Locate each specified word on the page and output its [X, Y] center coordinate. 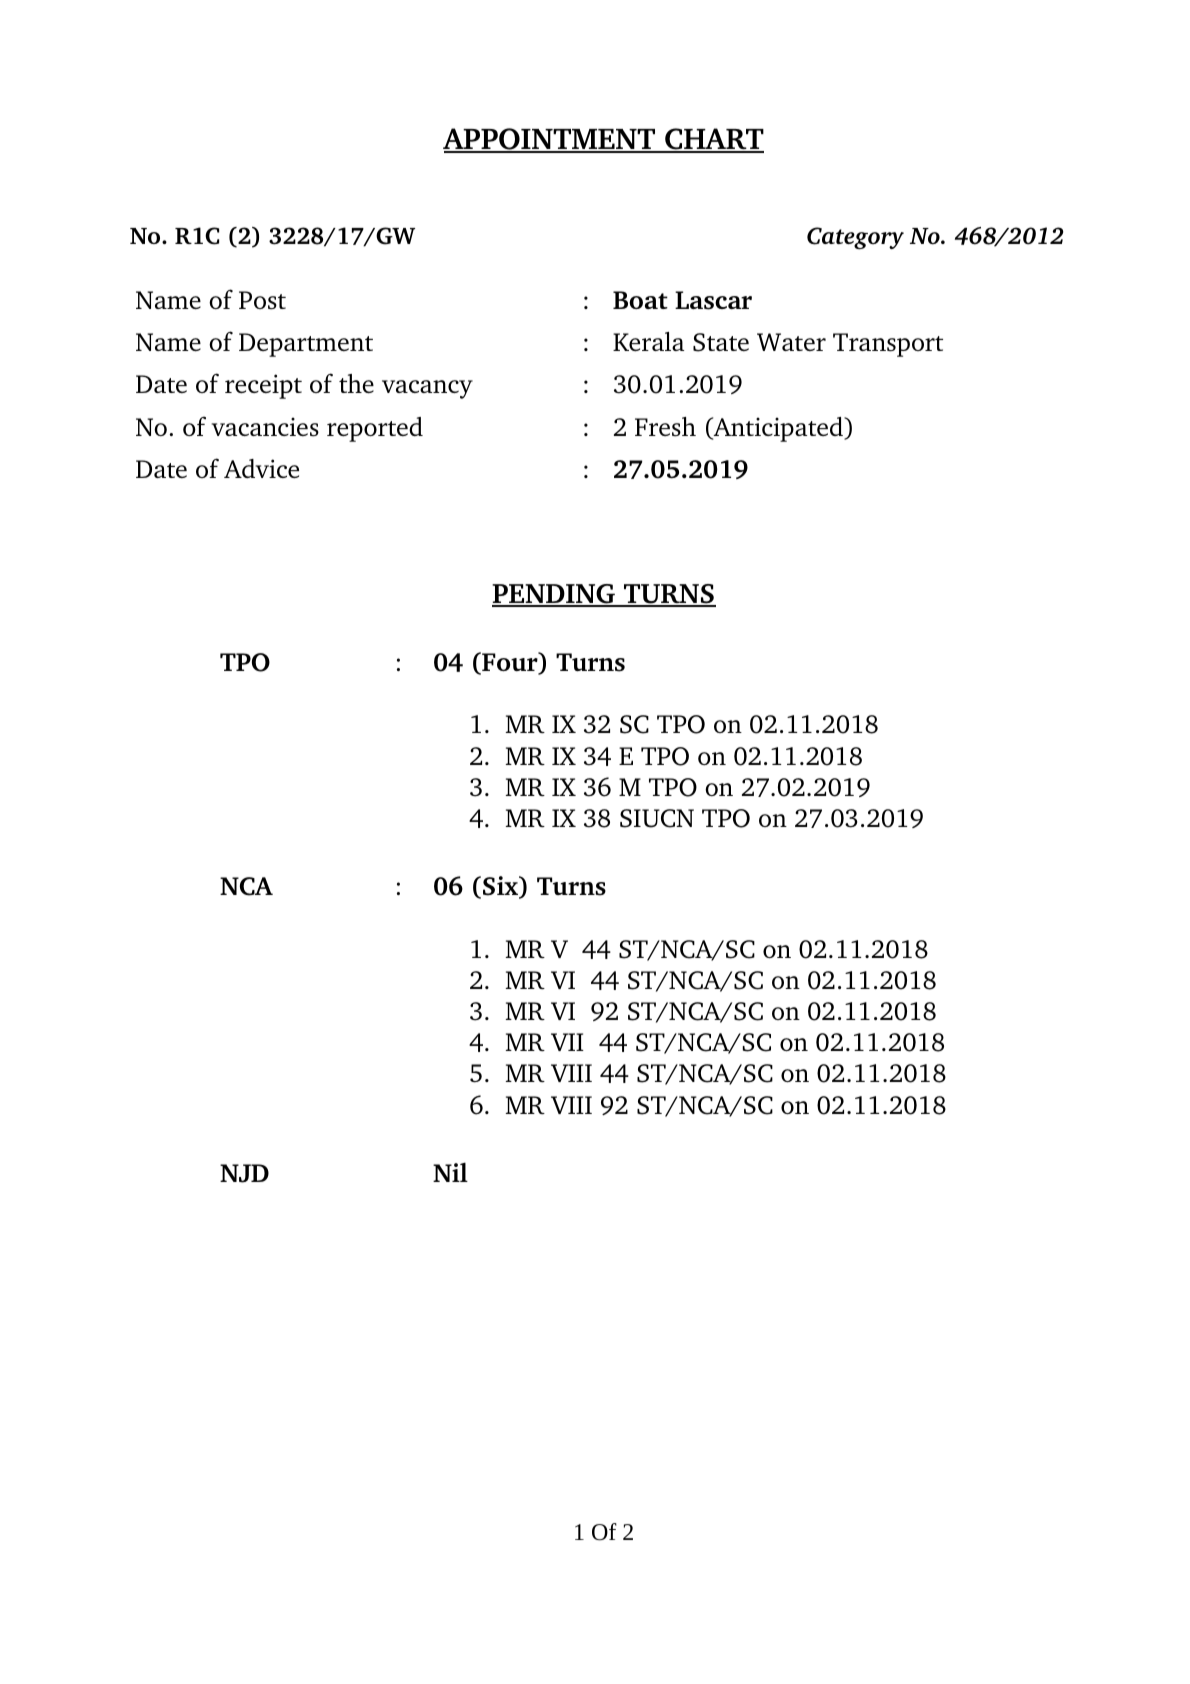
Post [262, 300]
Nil [450, 1172]
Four [510, 663]
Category [855, 238]
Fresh [665, 427]
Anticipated [778, 429]
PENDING [555, 595]
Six [502, 887]
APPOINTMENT [550, 140]
